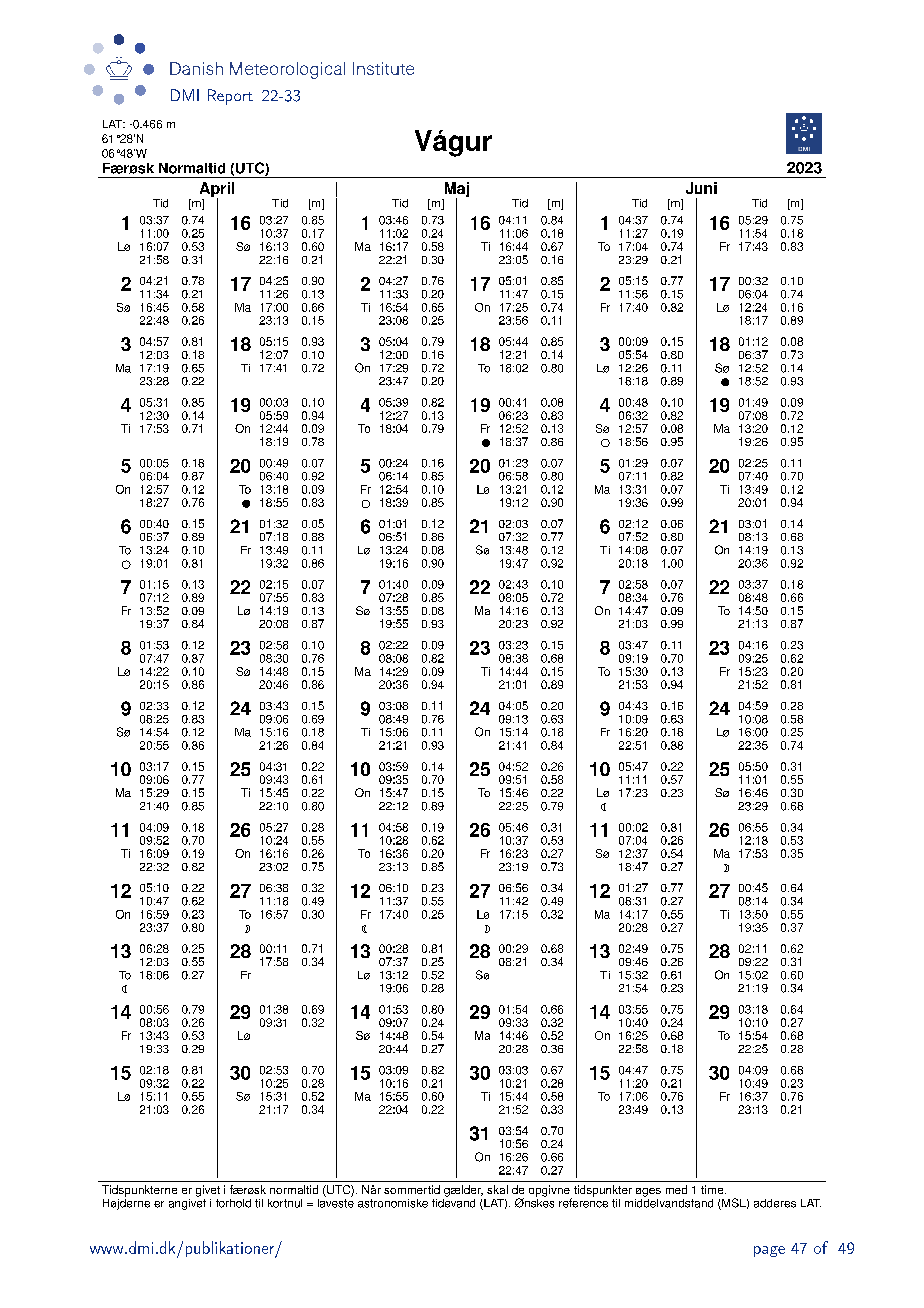  What do you see at coordinates (583, 1202) in the document?
I see `reference` at bounding box center [583, 1202].
